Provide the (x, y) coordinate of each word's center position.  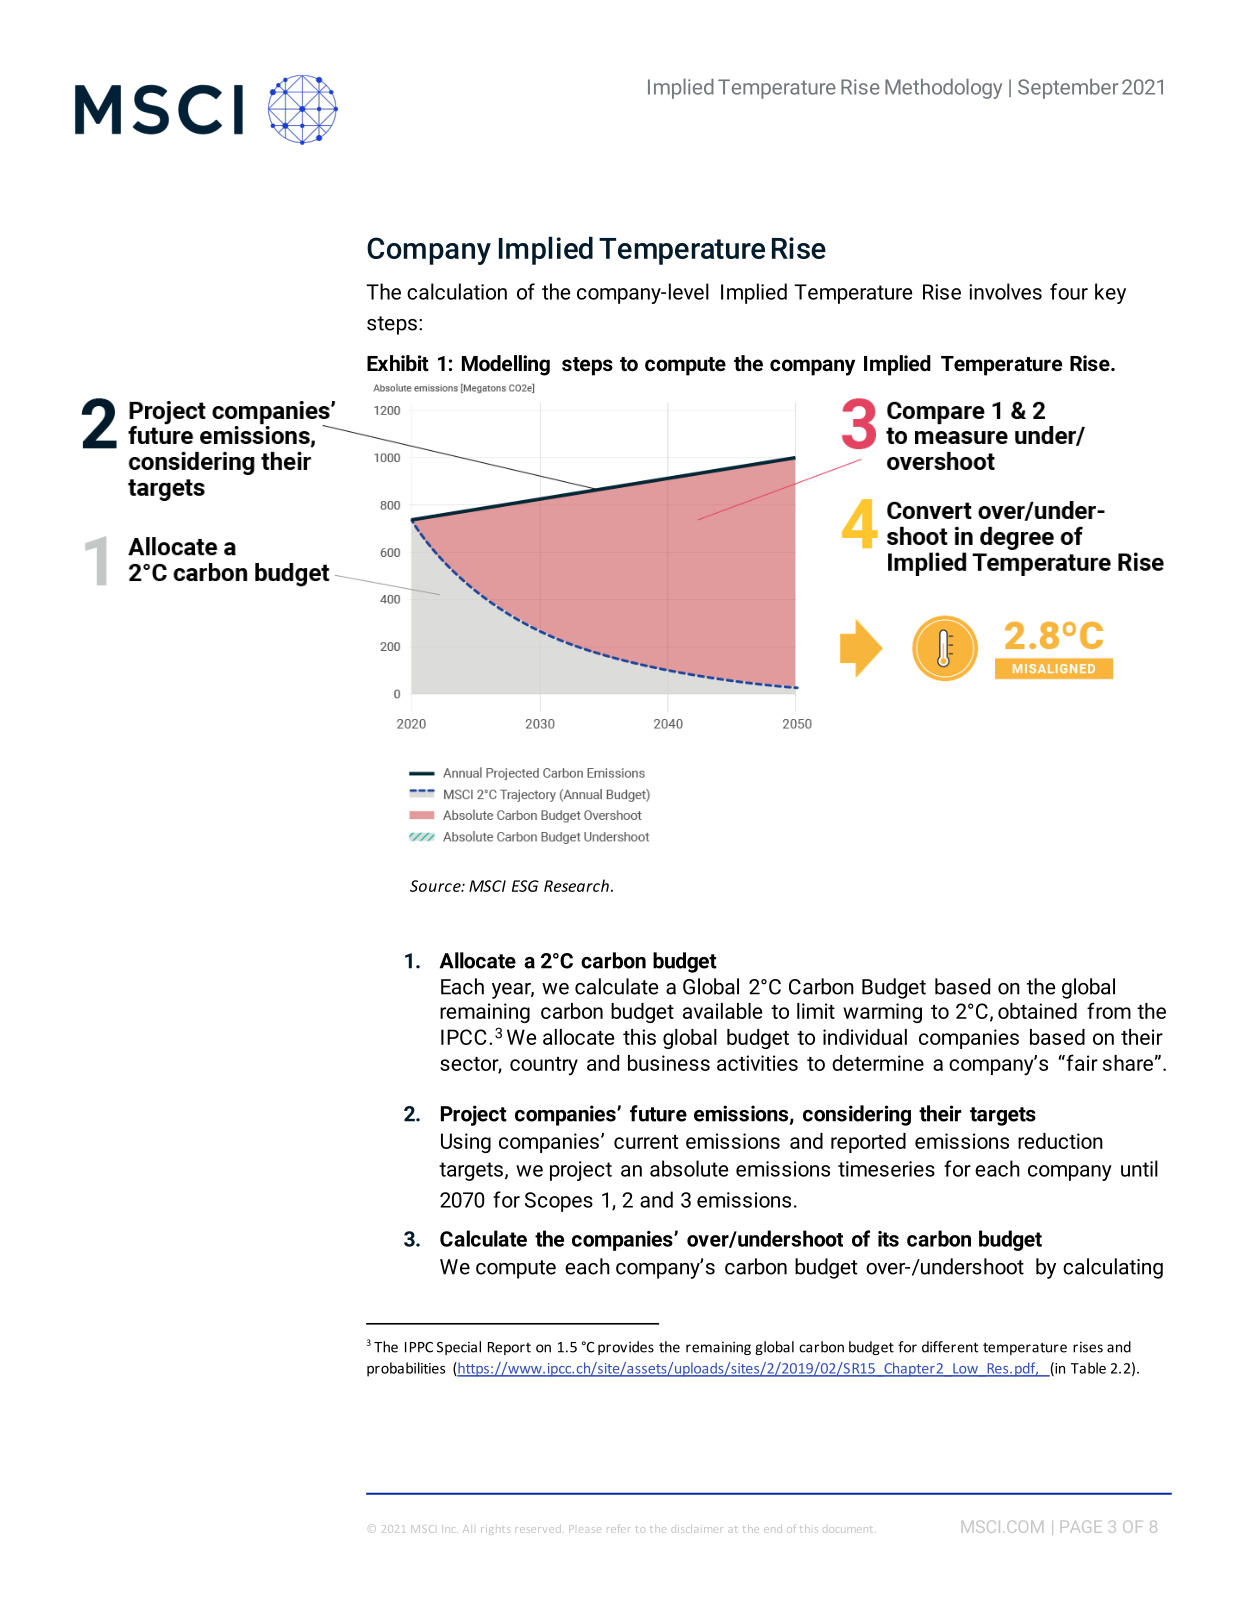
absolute (689, 1168)
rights (494, 1531)
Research (576, 885)
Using (466, 1143)
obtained (1037, 1011)
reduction (1060, 1141)
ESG (525, 886)
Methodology (943, 88)
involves (1005, 291)
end (773, 1529)
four (1069, 291)
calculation (457, 291)
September (1068, 88)
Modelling (506, 365)
